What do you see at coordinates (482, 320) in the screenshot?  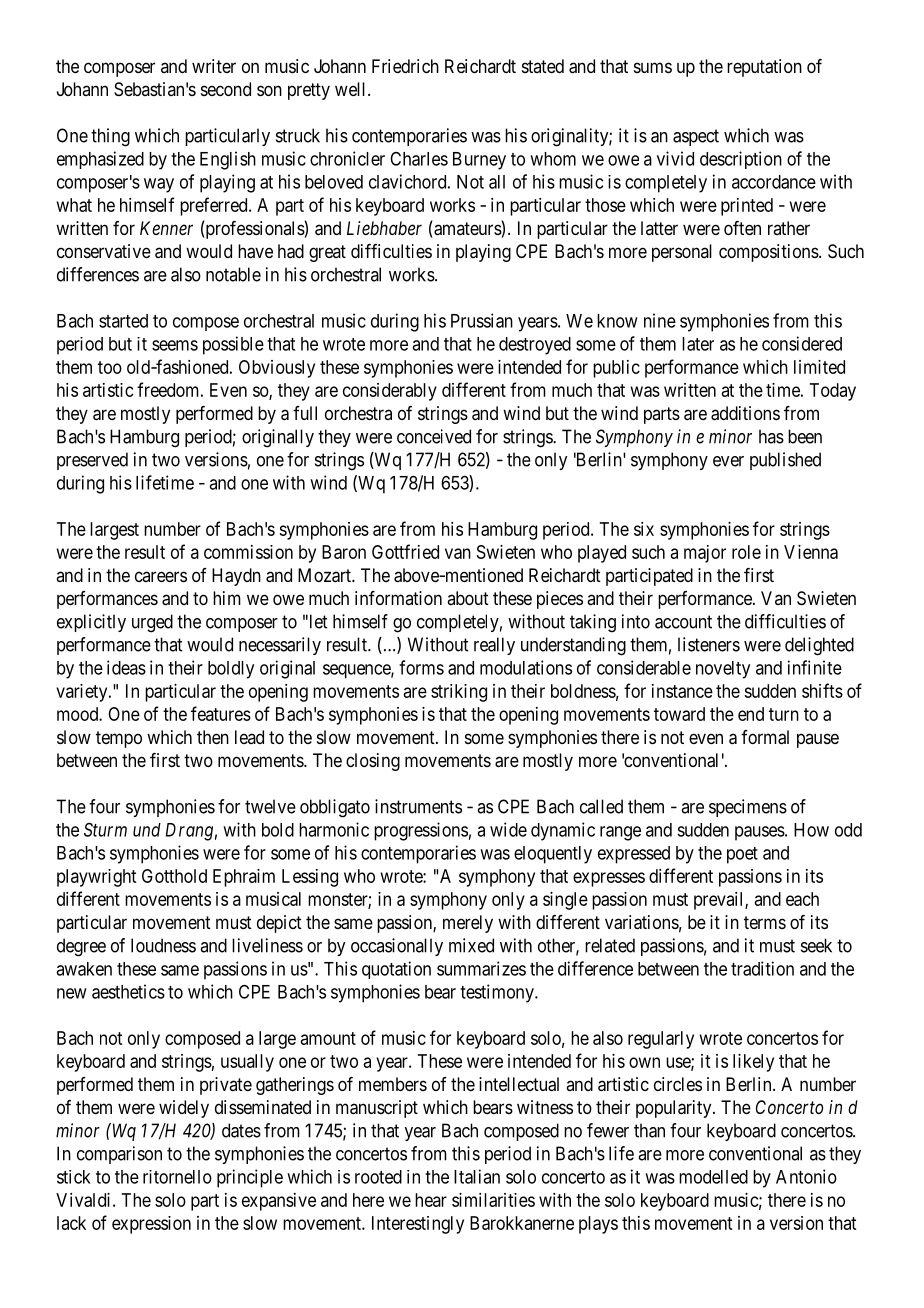 I see `Prussian` at bounding box center [482, 320].
